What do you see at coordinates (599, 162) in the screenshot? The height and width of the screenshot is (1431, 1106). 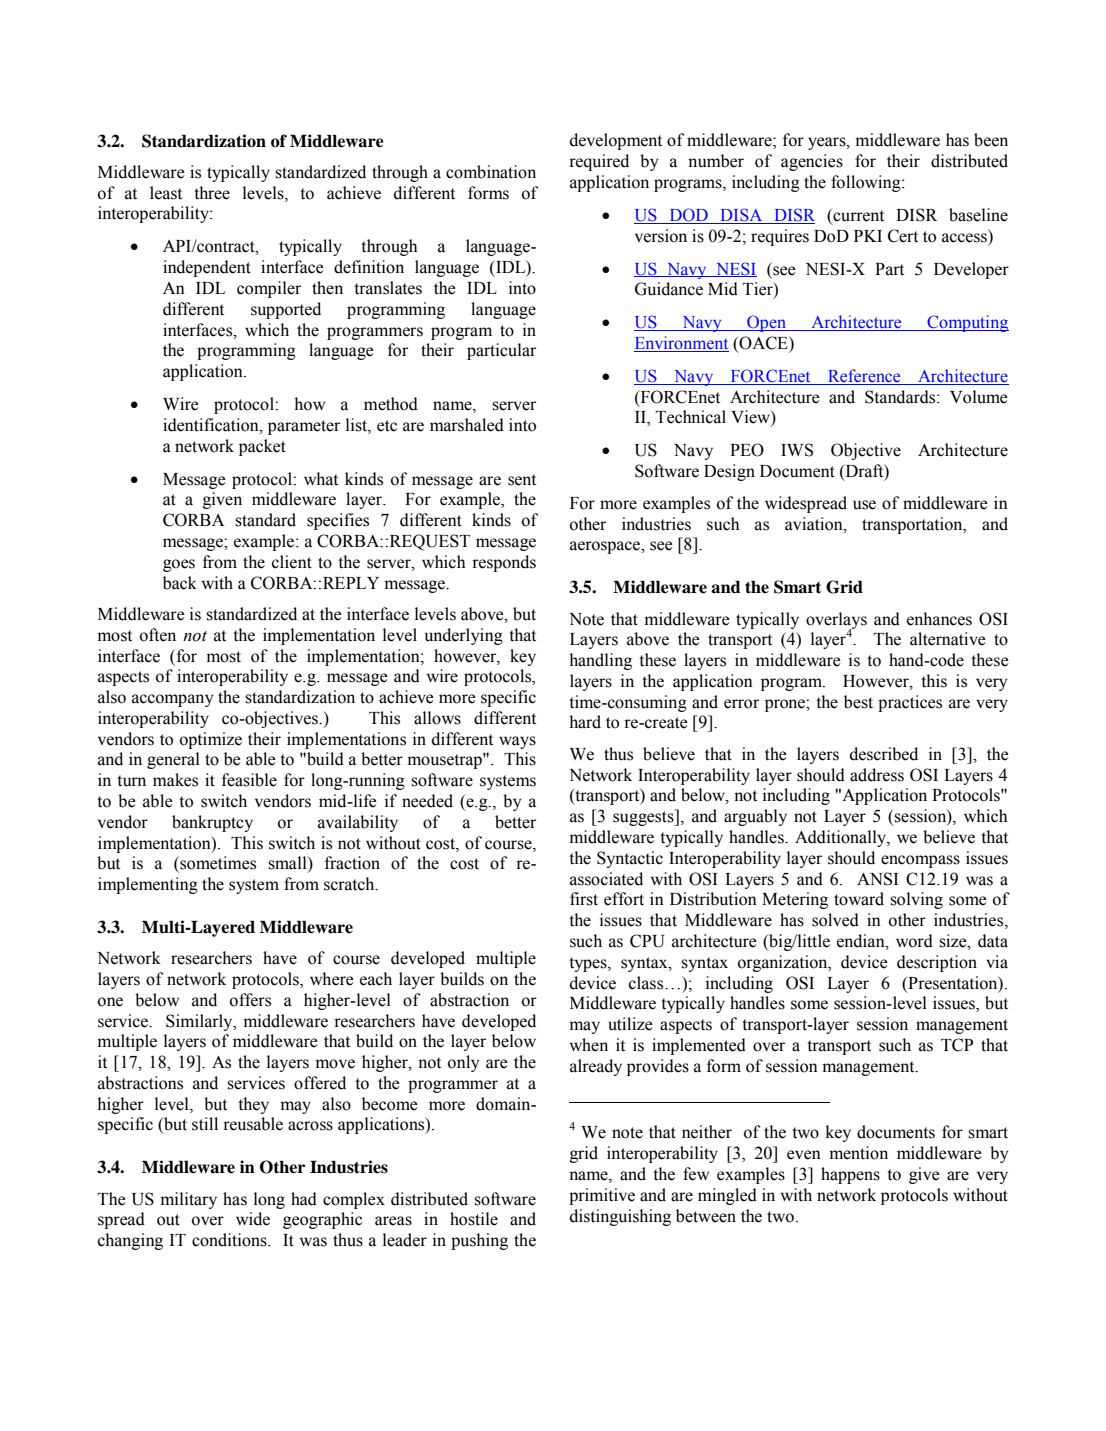 I see `required` at bounding box center [599, 162].
